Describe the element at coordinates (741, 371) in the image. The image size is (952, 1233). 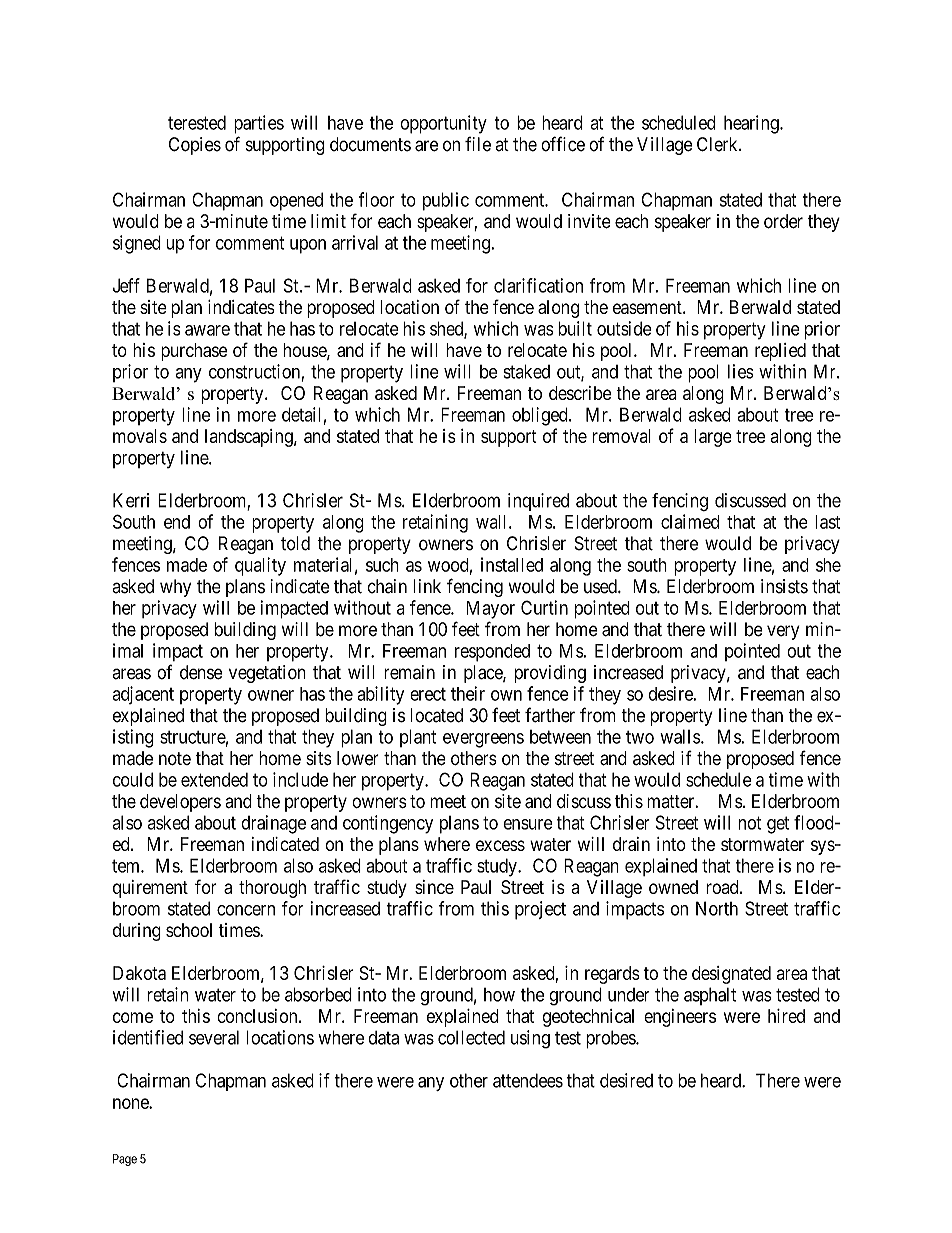
I see `lies` at that location.
